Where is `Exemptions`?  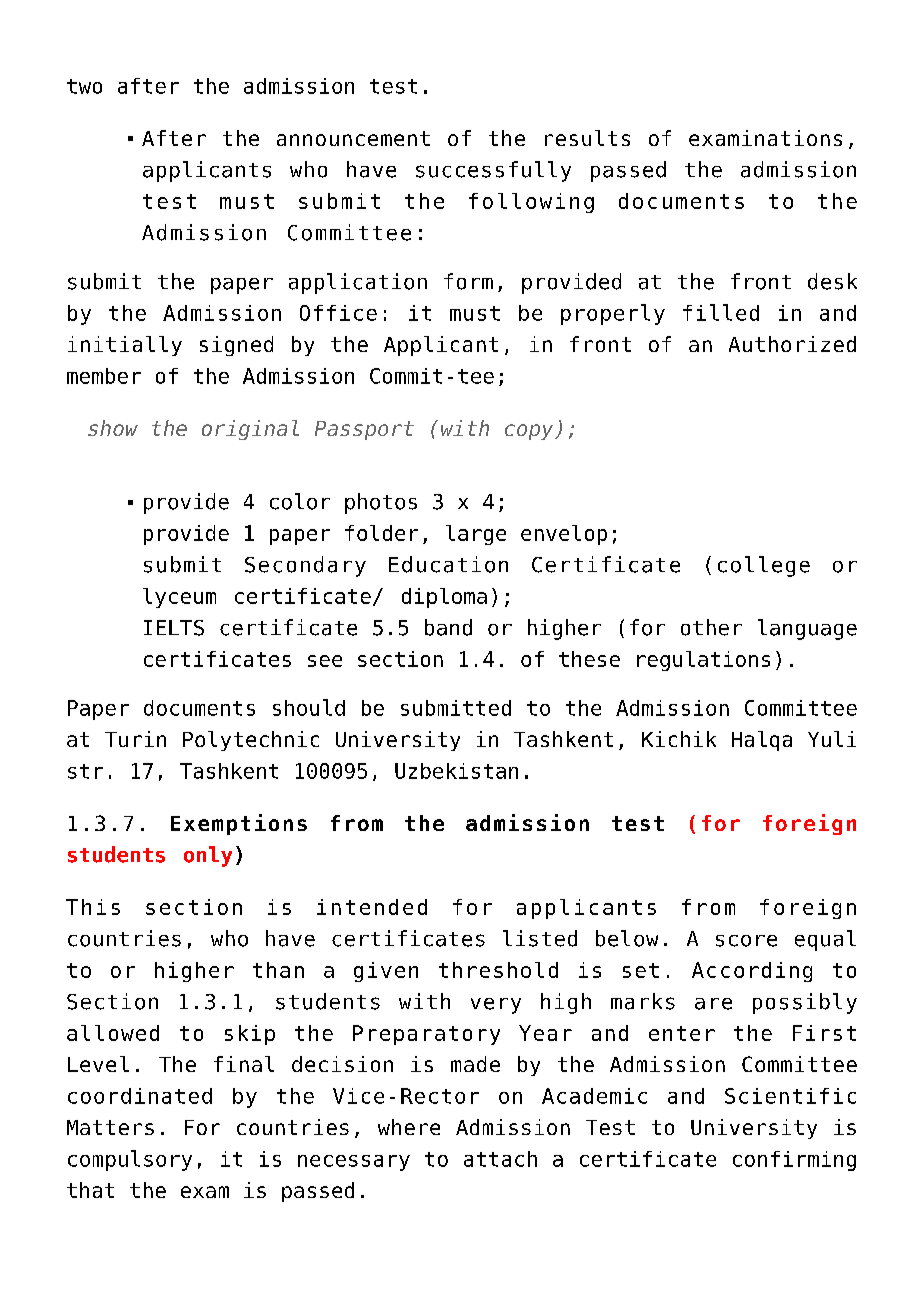
Exemptions is located at coordinates (239, 824).
